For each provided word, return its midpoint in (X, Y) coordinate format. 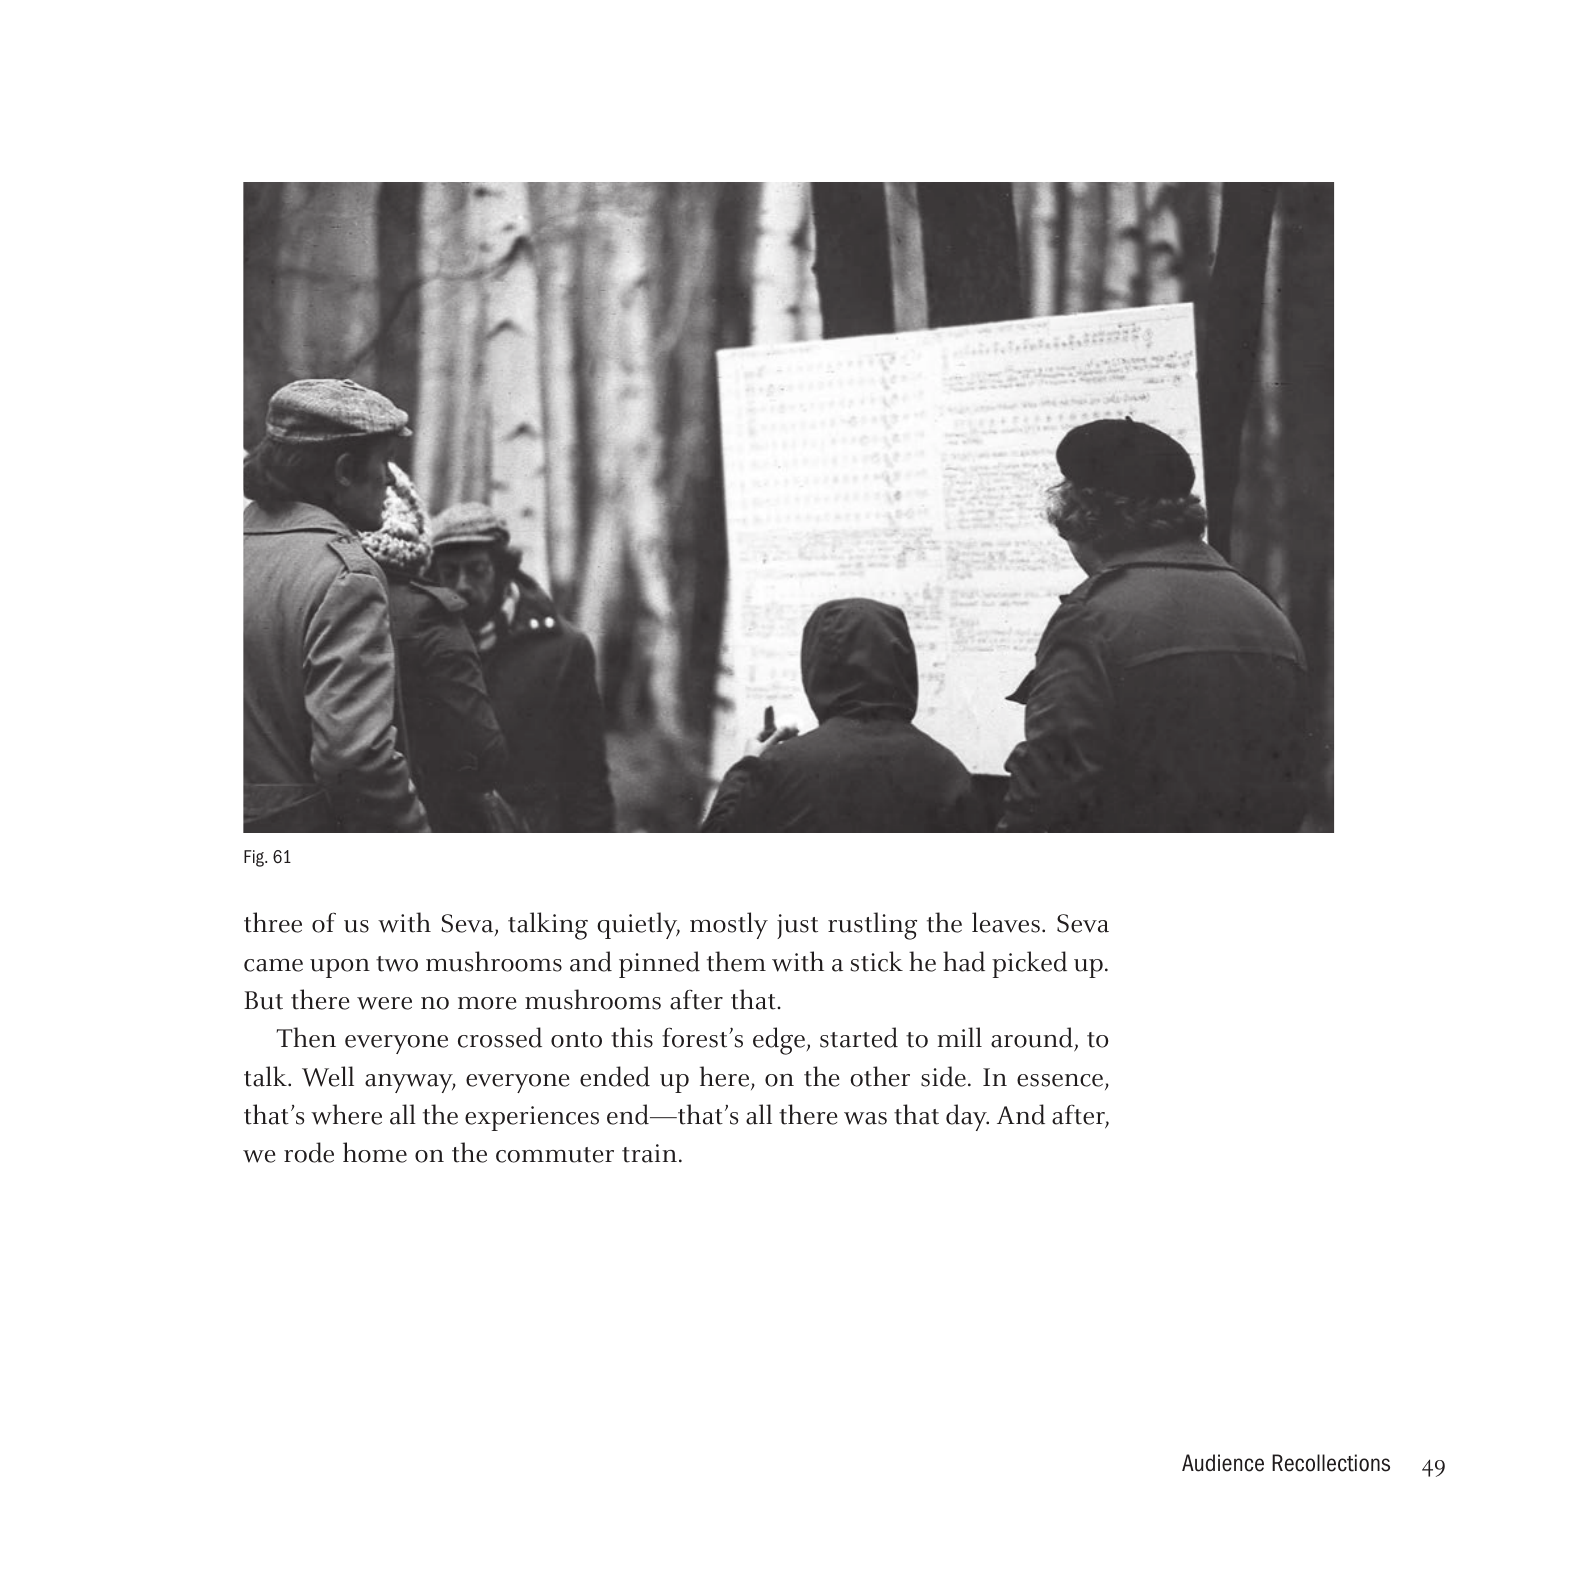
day (967, 1117)
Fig (255, 858)
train (649, 1153)
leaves (1006, 922)
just (797, 926)
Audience (1223, 1463)
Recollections (1331, 1463)
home (375, 1152)
